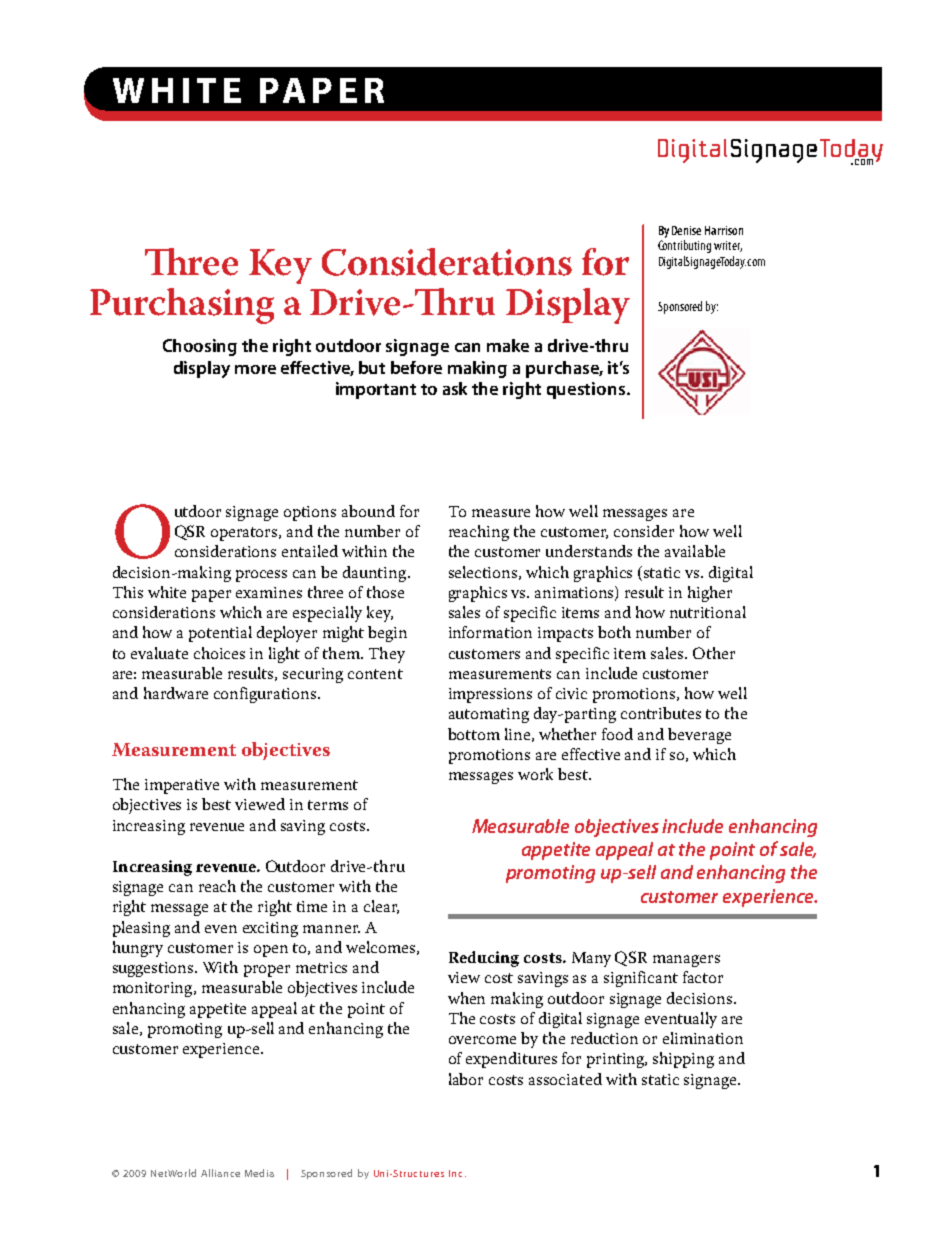 The image size is (952, 1233). Describe the element at coordinates (587, 390) in the image. I see `questions` at that location.
